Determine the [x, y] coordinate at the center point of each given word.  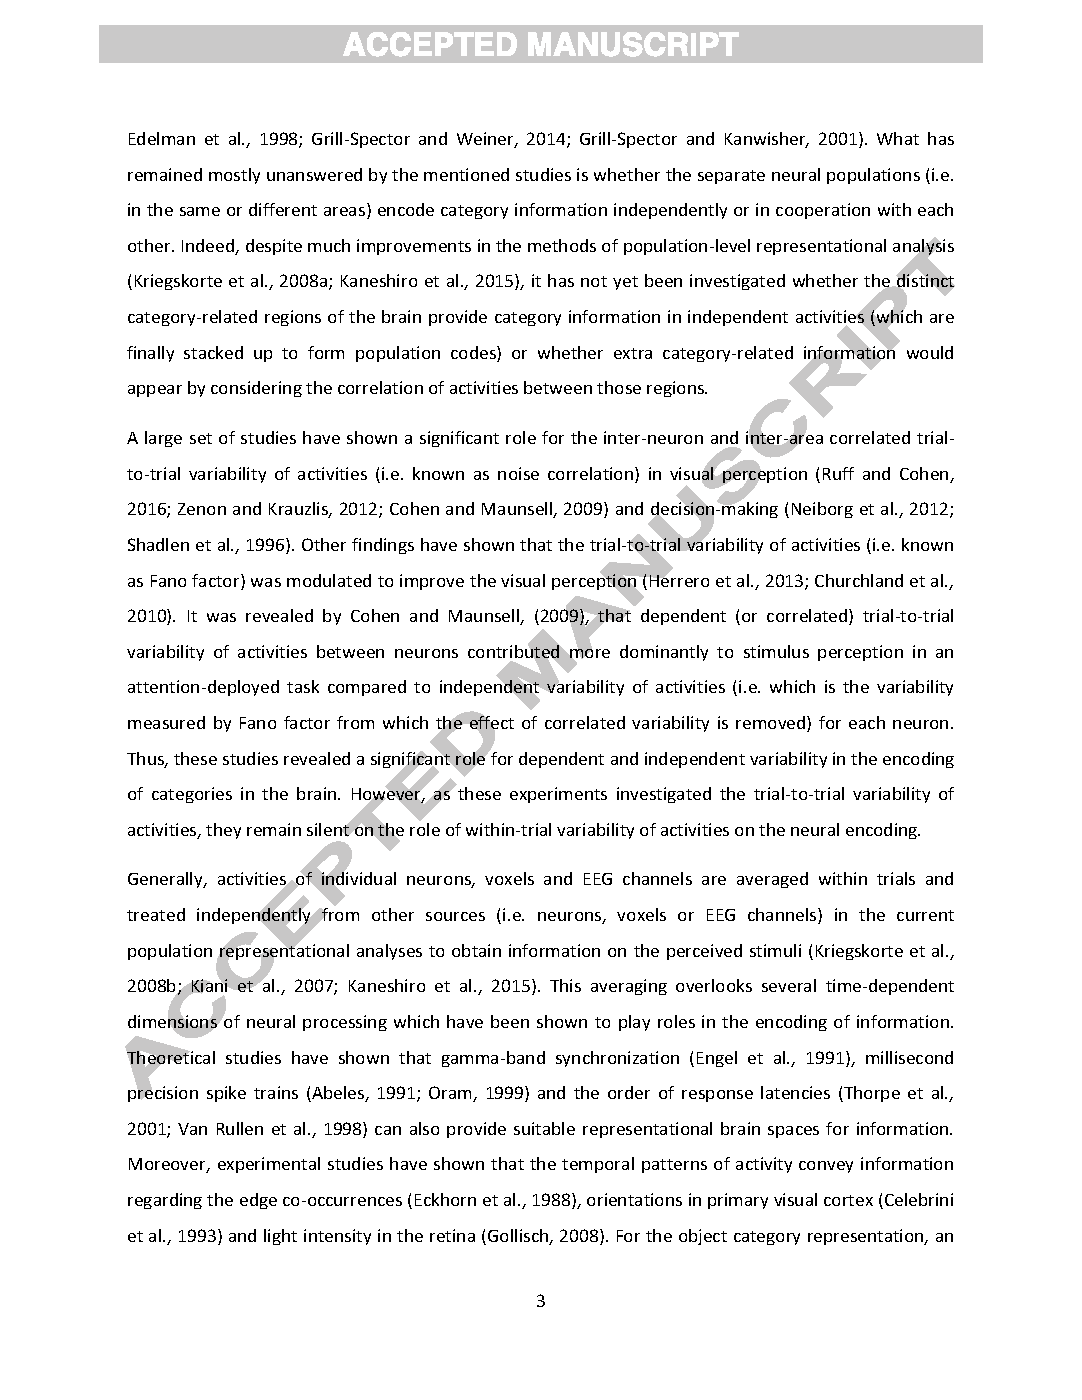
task [303, 686]
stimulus [776, 651]
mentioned [466, 174]
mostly [234, 176]
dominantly [664, 653]
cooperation [823, 211]
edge [258, 1201]
